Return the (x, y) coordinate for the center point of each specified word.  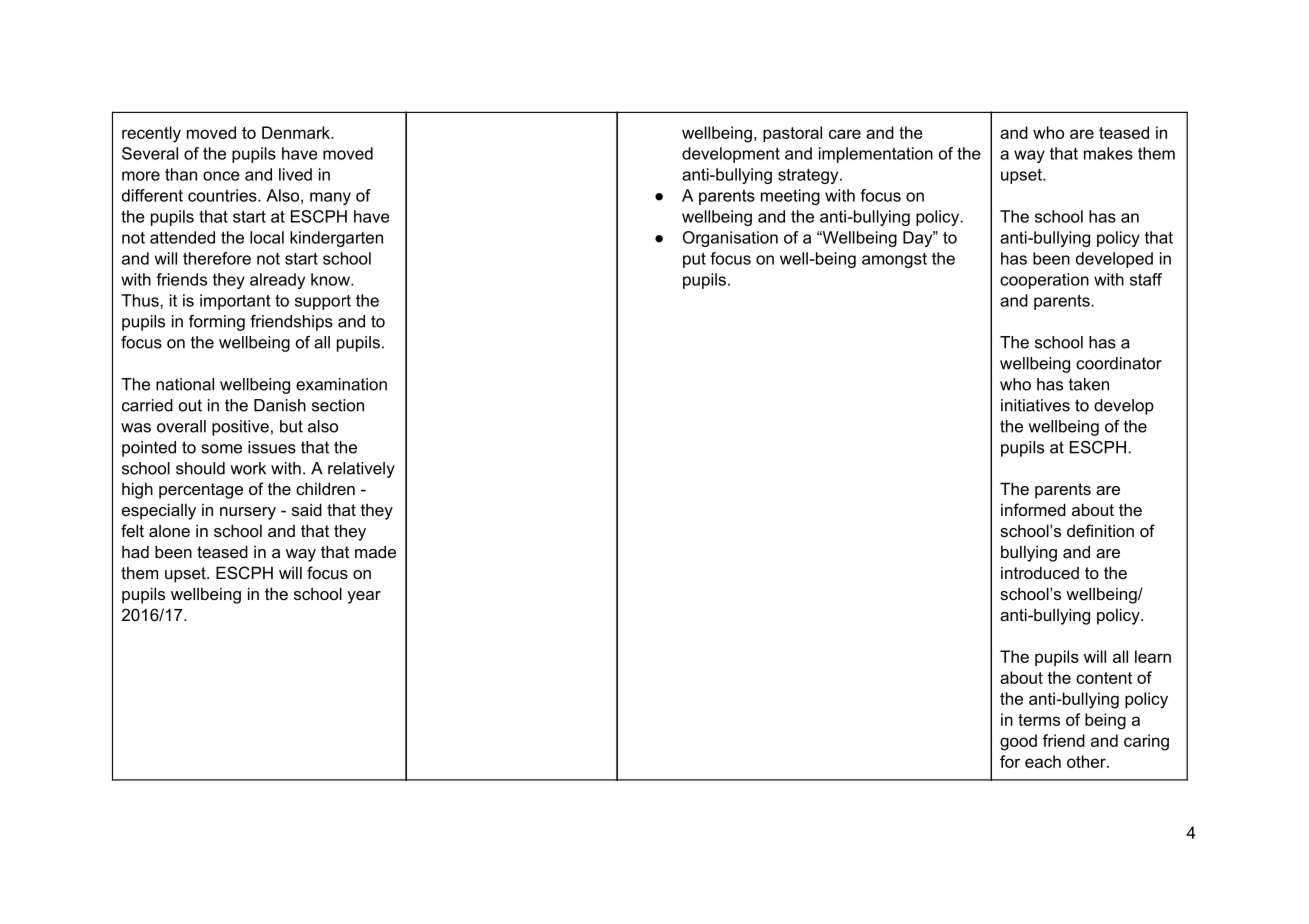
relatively (361, 470)
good (1018, 742)
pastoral (792, 134)
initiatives (1035, 405)
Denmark (297, 132)
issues (272, 447)
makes (1108, 153)
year (364, 597)
